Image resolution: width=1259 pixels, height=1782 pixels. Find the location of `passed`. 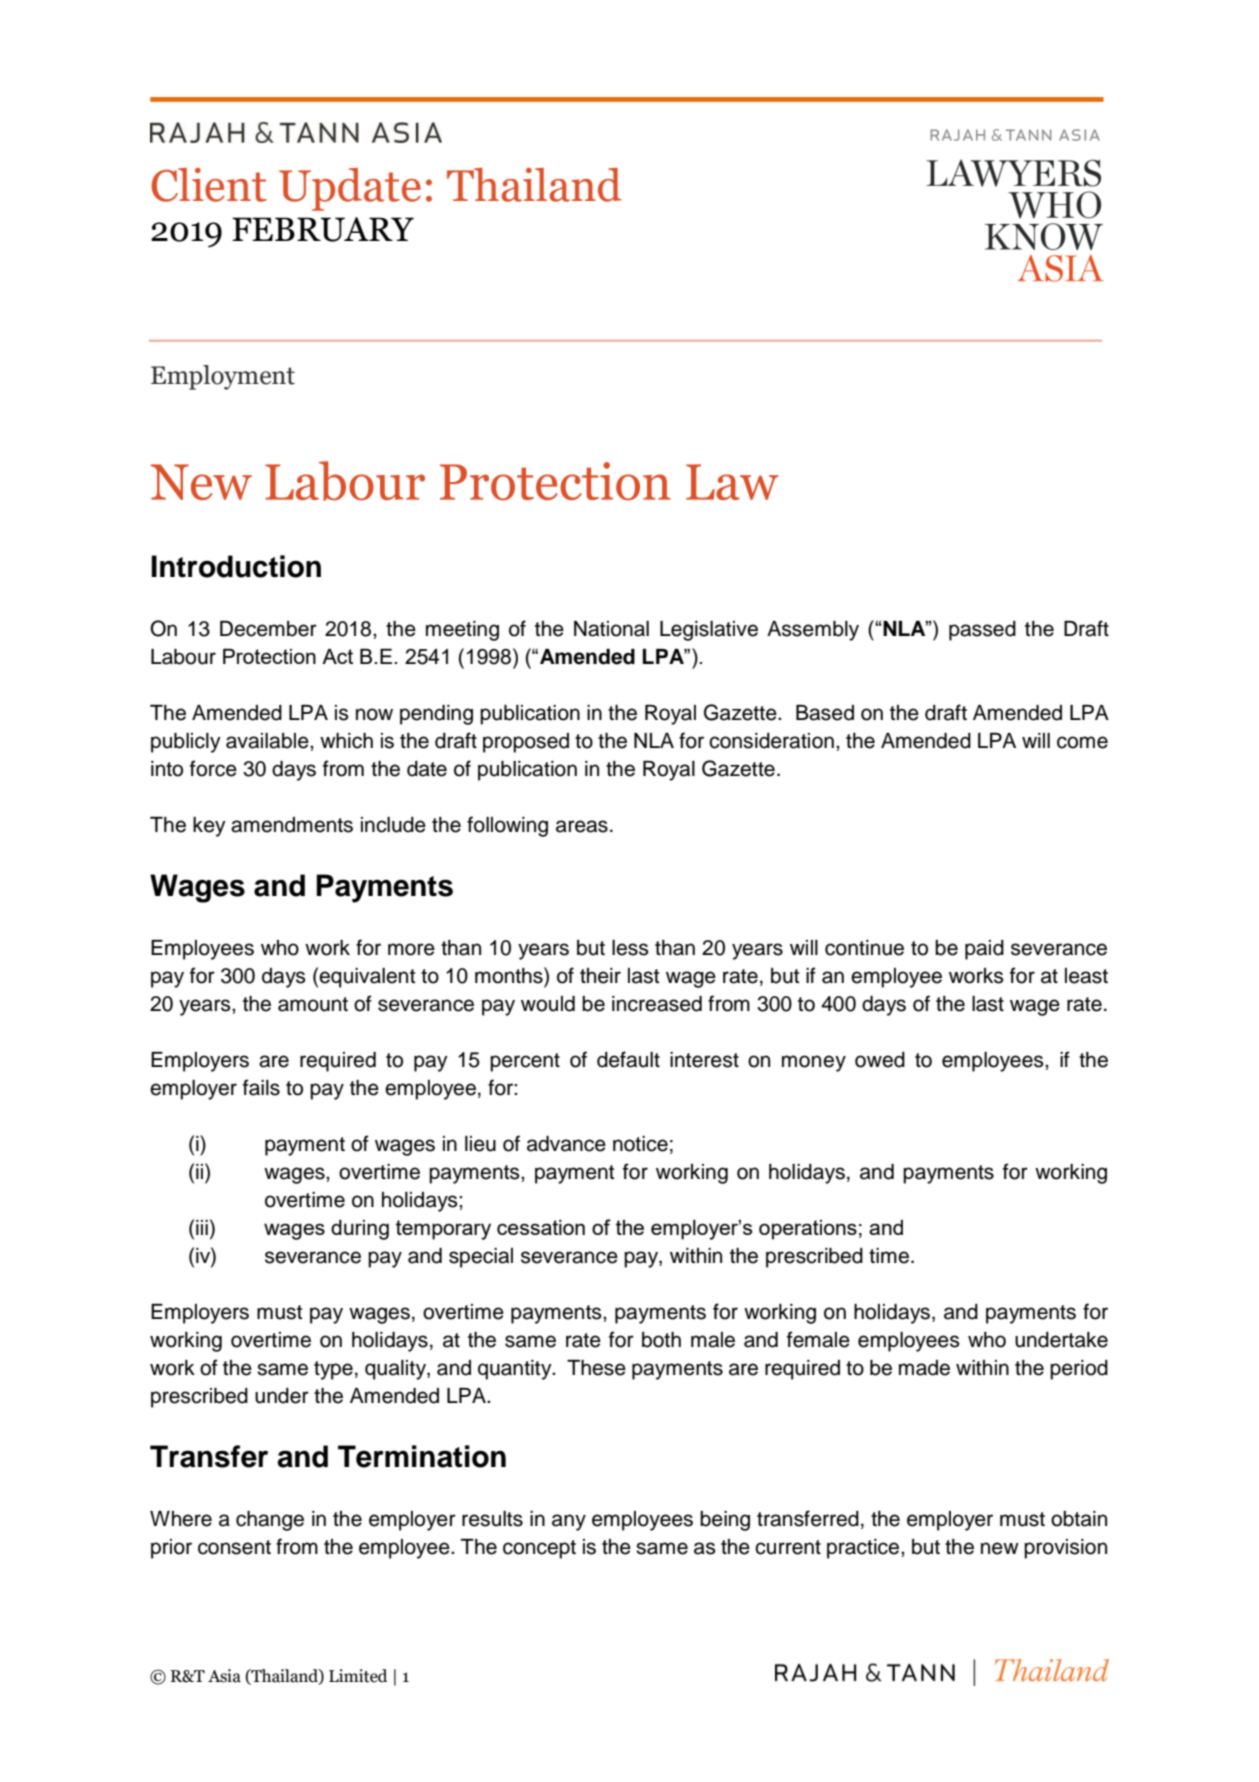

passed is located at coordinates (982, 631).
